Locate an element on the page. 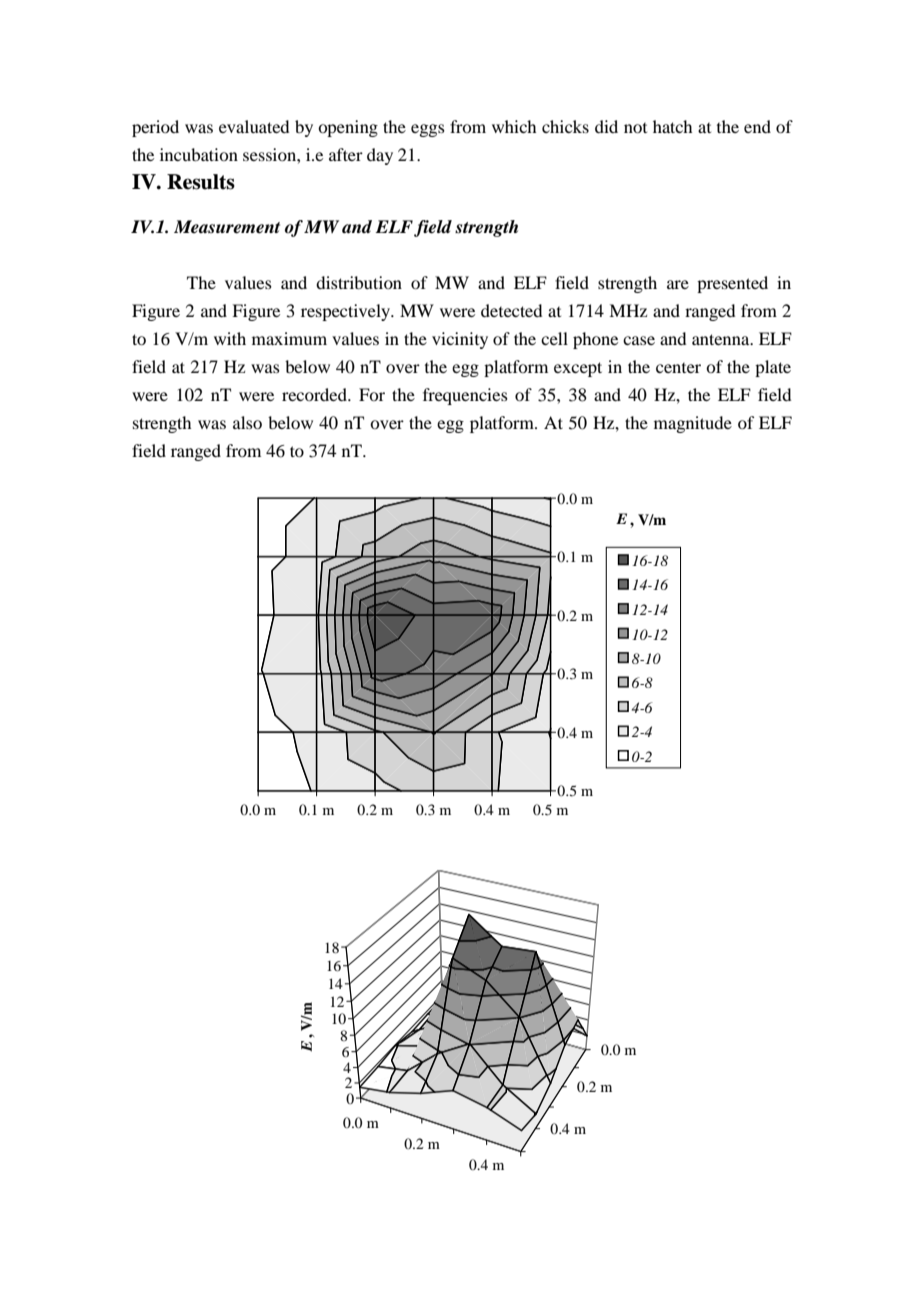 This document has width=924, height=1308. hatch is located at coordinates (672, 126).
